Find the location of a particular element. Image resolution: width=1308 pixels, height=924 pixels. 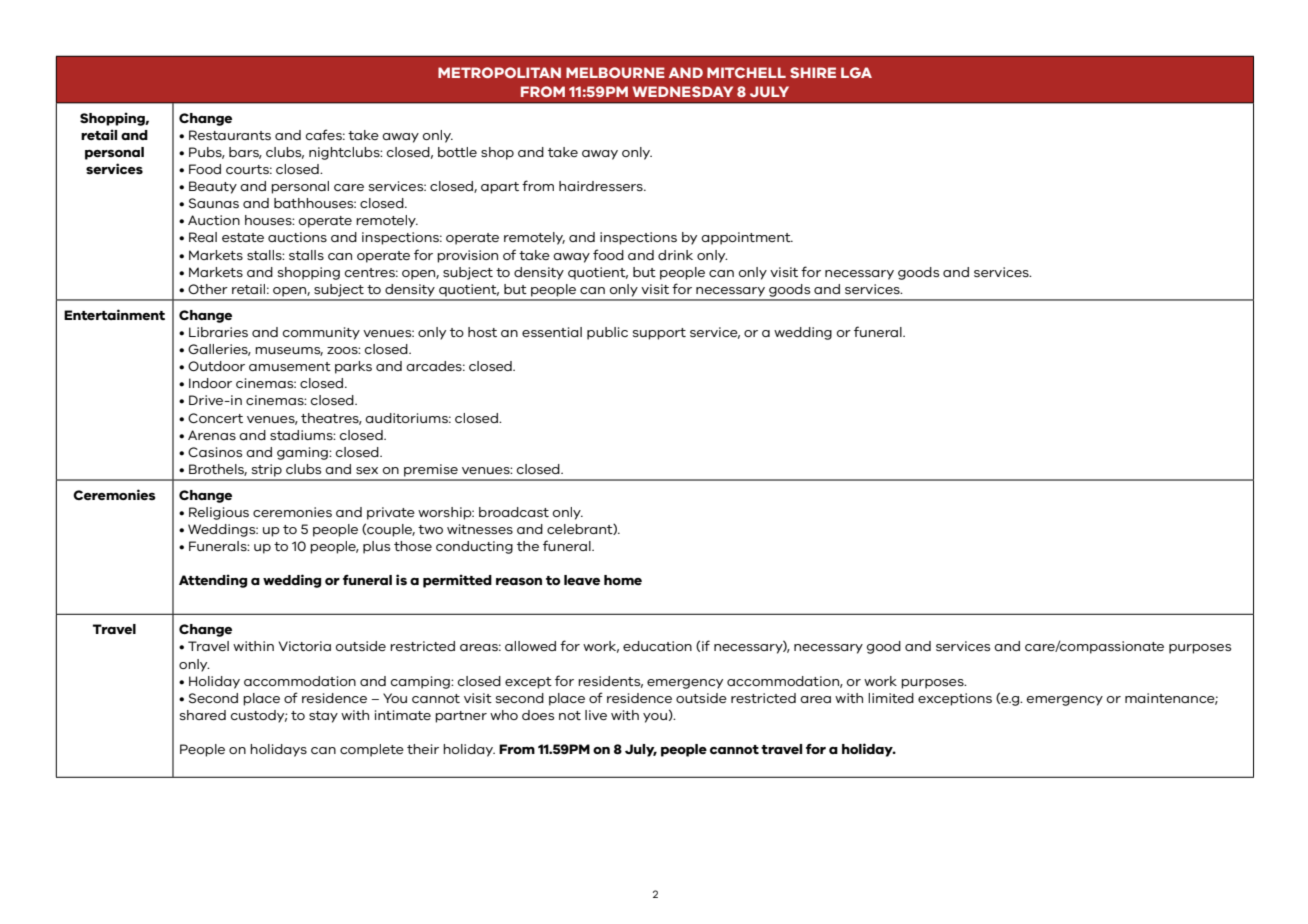

who is located at coordinates (504, 715).
